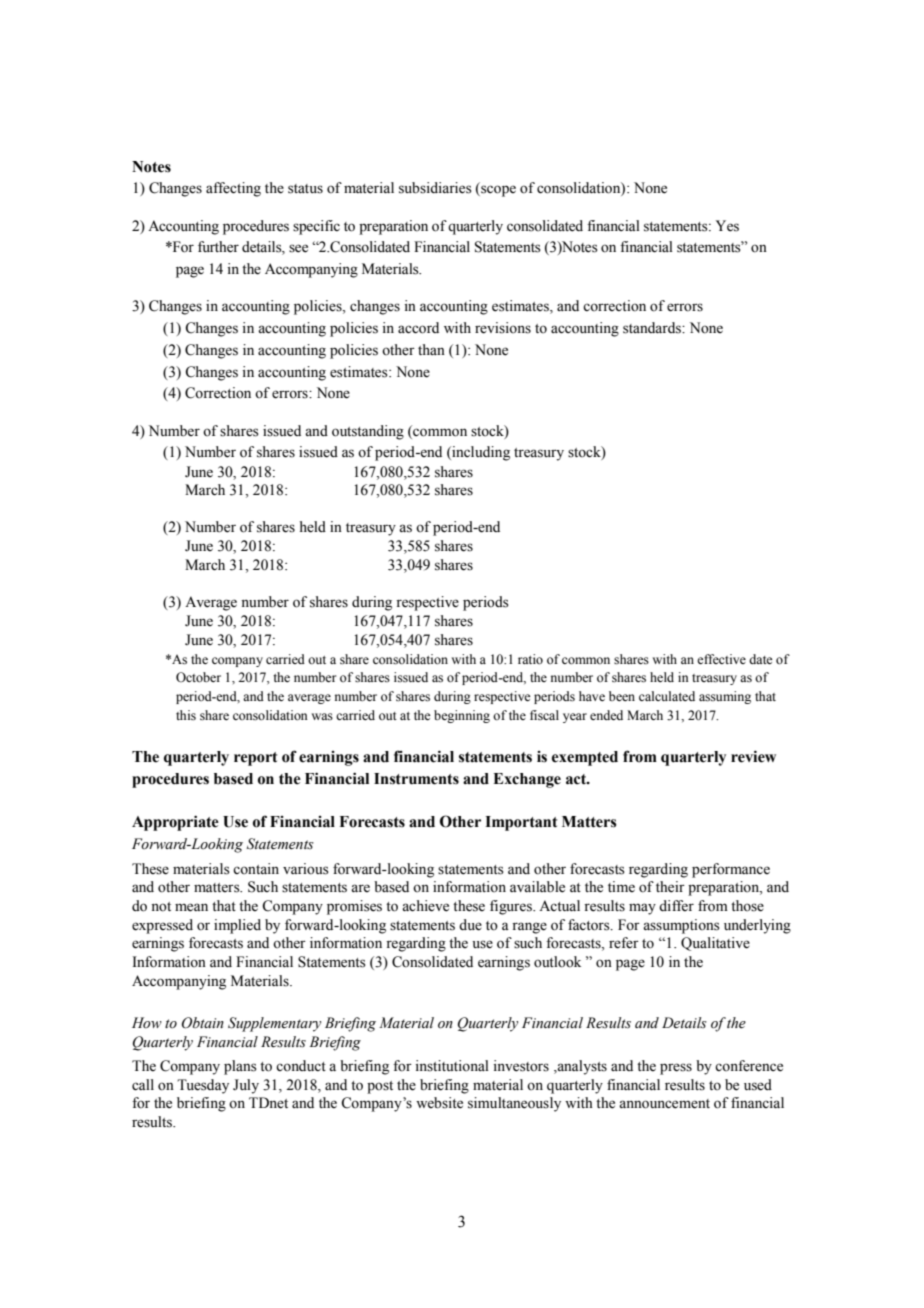 This screenshot has height=1308, width=924. What do you see at coordinates (233, 189) in the screenshot?
I see `affecting` at bounding box center [233, 189].
